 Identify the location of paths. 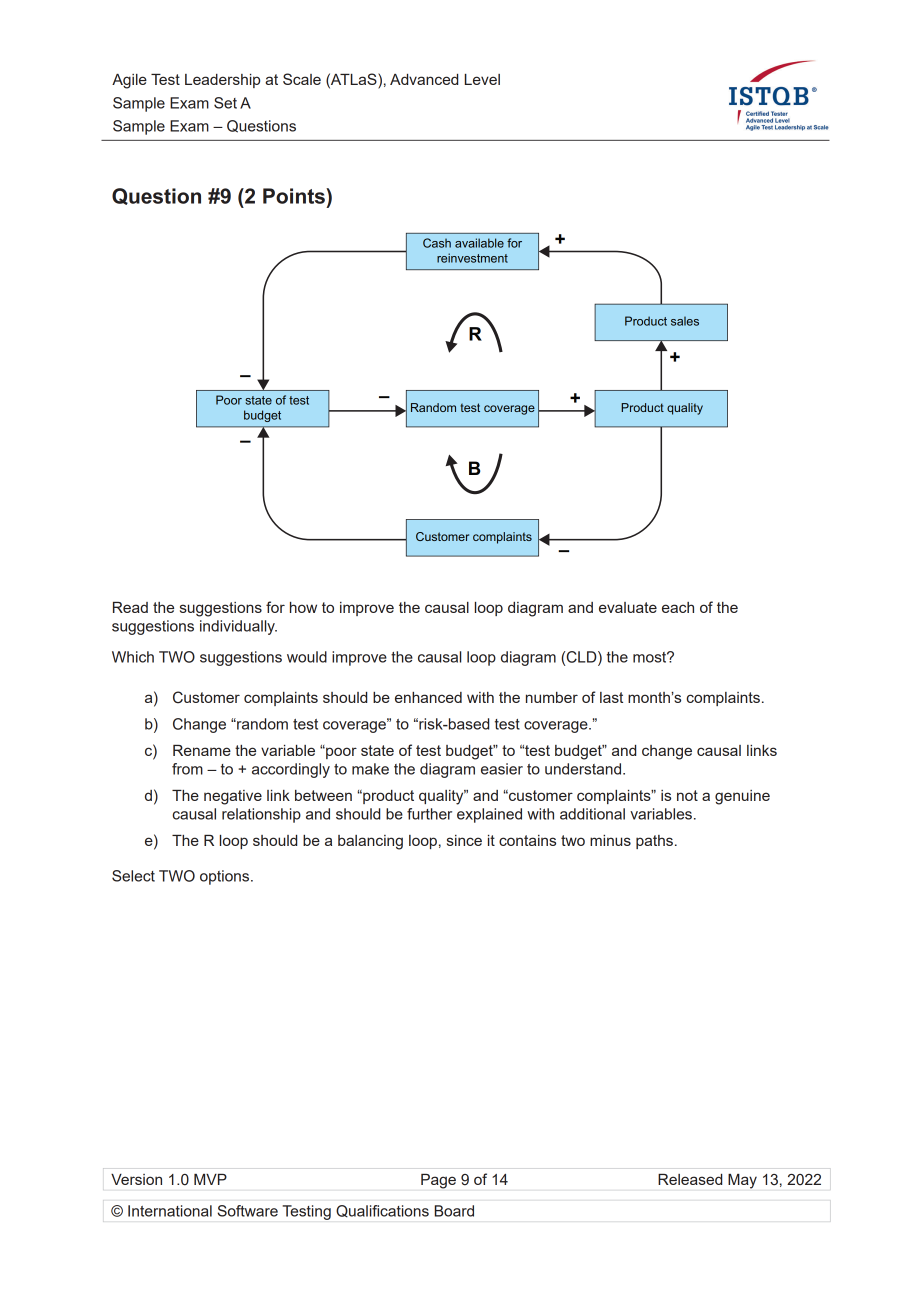
(654, 842).
